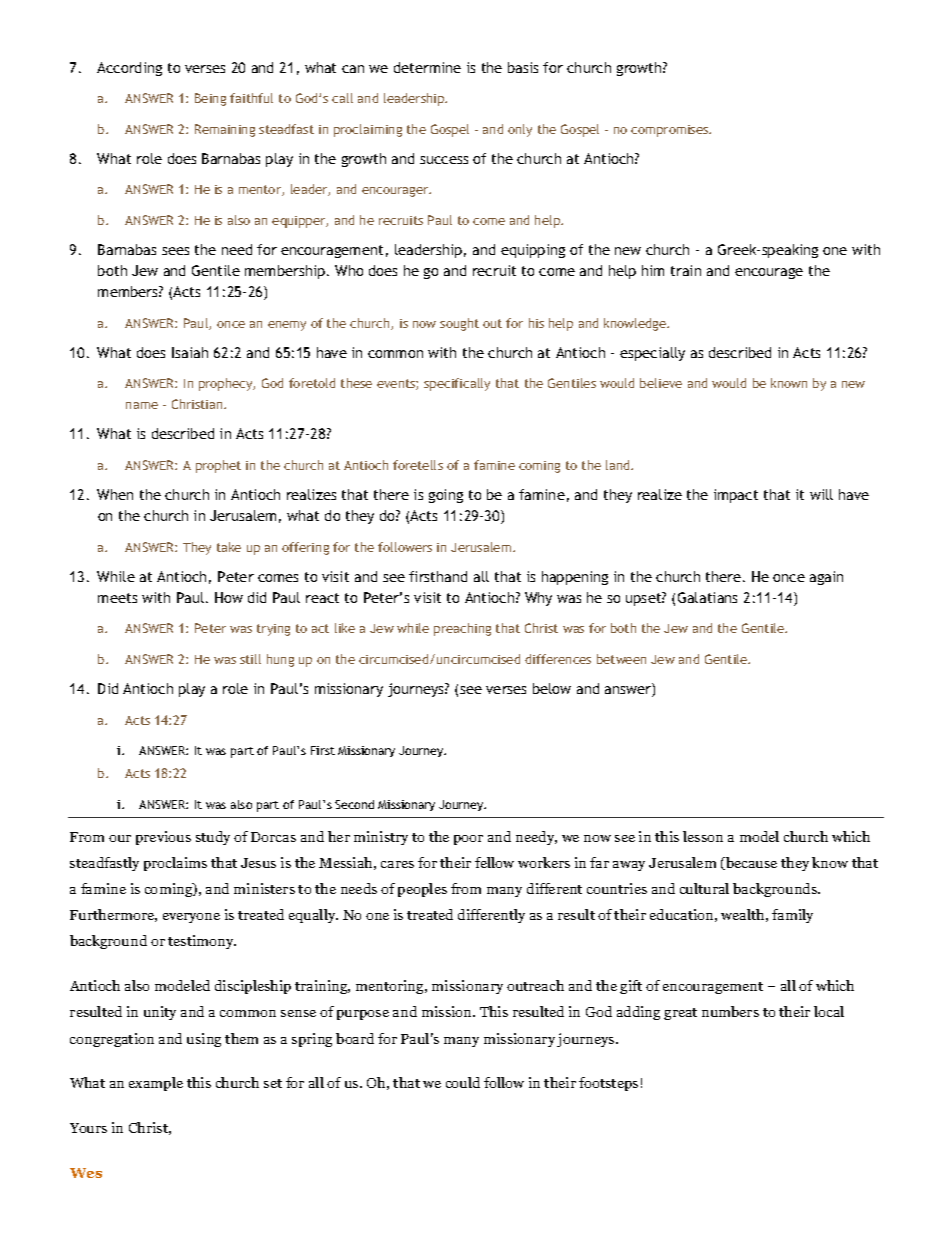  What do you see at coordinates (218, 466) in the image?
I see `prophet` at bounding box center [218, 466].
